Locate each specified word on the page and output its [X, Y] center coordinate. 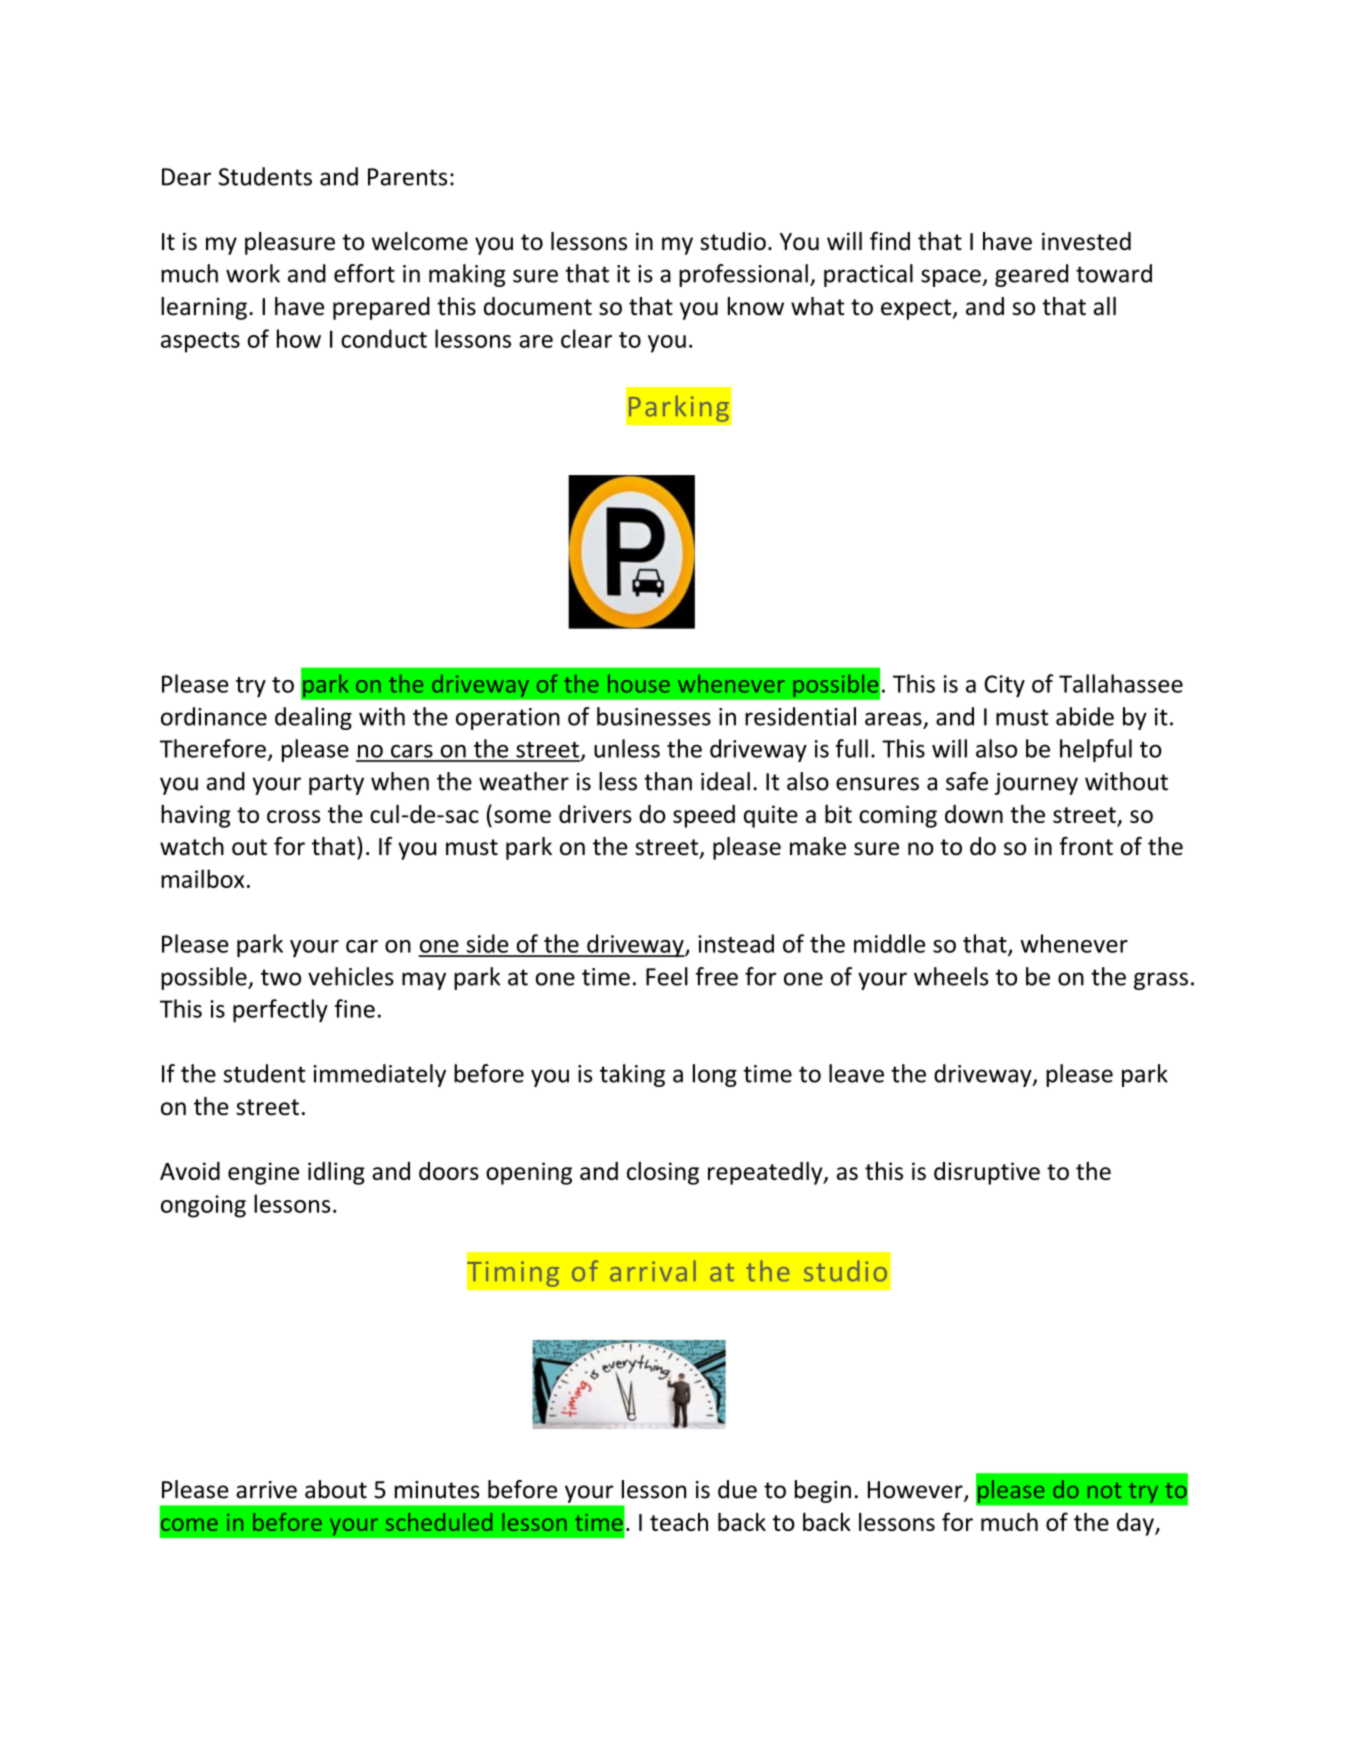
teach [679, 1522]
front [1086, 846]
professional [743, 275]
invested [1086, 241]
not [1104, 1490]
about [336, 1489]
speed [704, 816]
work [253, 273]
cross [293, 816]
